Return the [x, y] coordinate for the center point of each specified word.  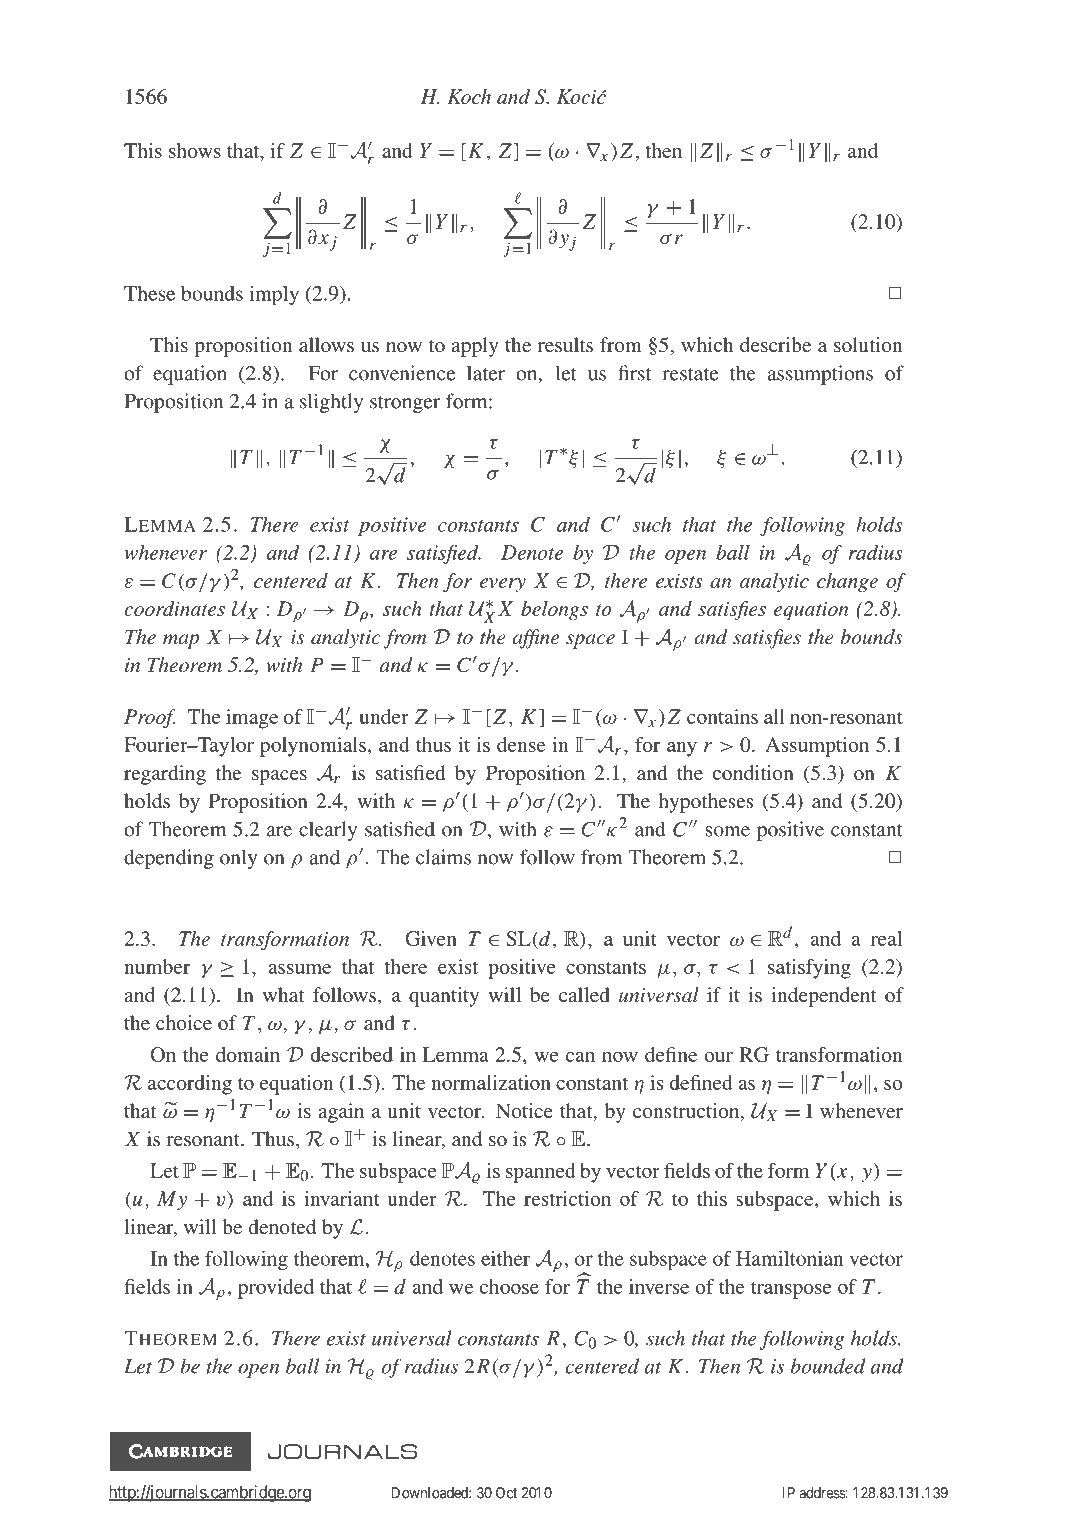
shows [195, 150]
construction [687, 1112]
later [486, 373]
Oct [506, 1493]
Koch [469, 96]
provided [276, 1289]
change [847, 582]
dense [521, 744]
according [190, 1085]
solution [868, 344]
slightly [331, 403]
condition [753, 772]
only [239, 859]
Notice [524, 1110]
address [822, 1493]
